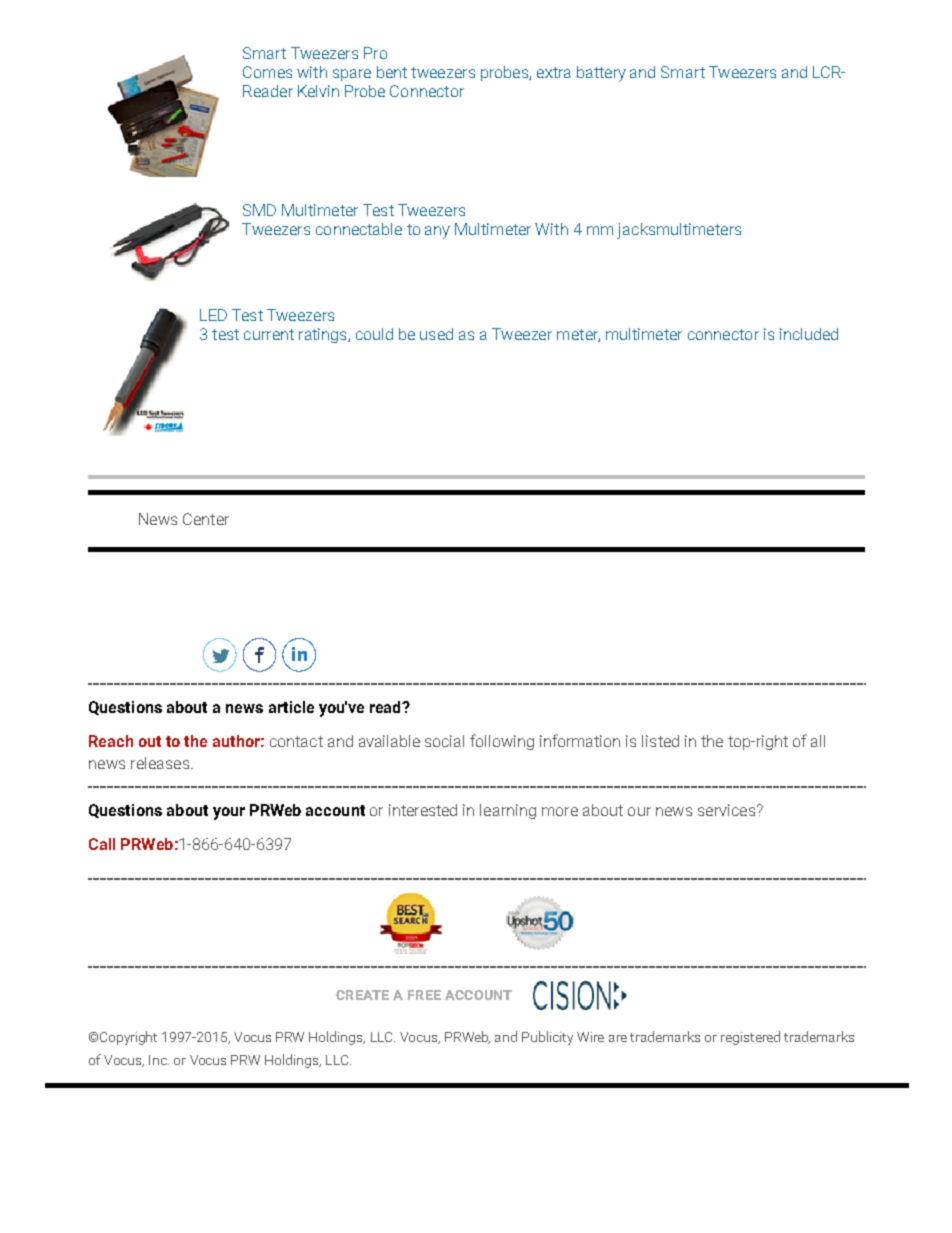 This screenshot has height=1233, width=952. I want to click on listed, so click(660, 741).
